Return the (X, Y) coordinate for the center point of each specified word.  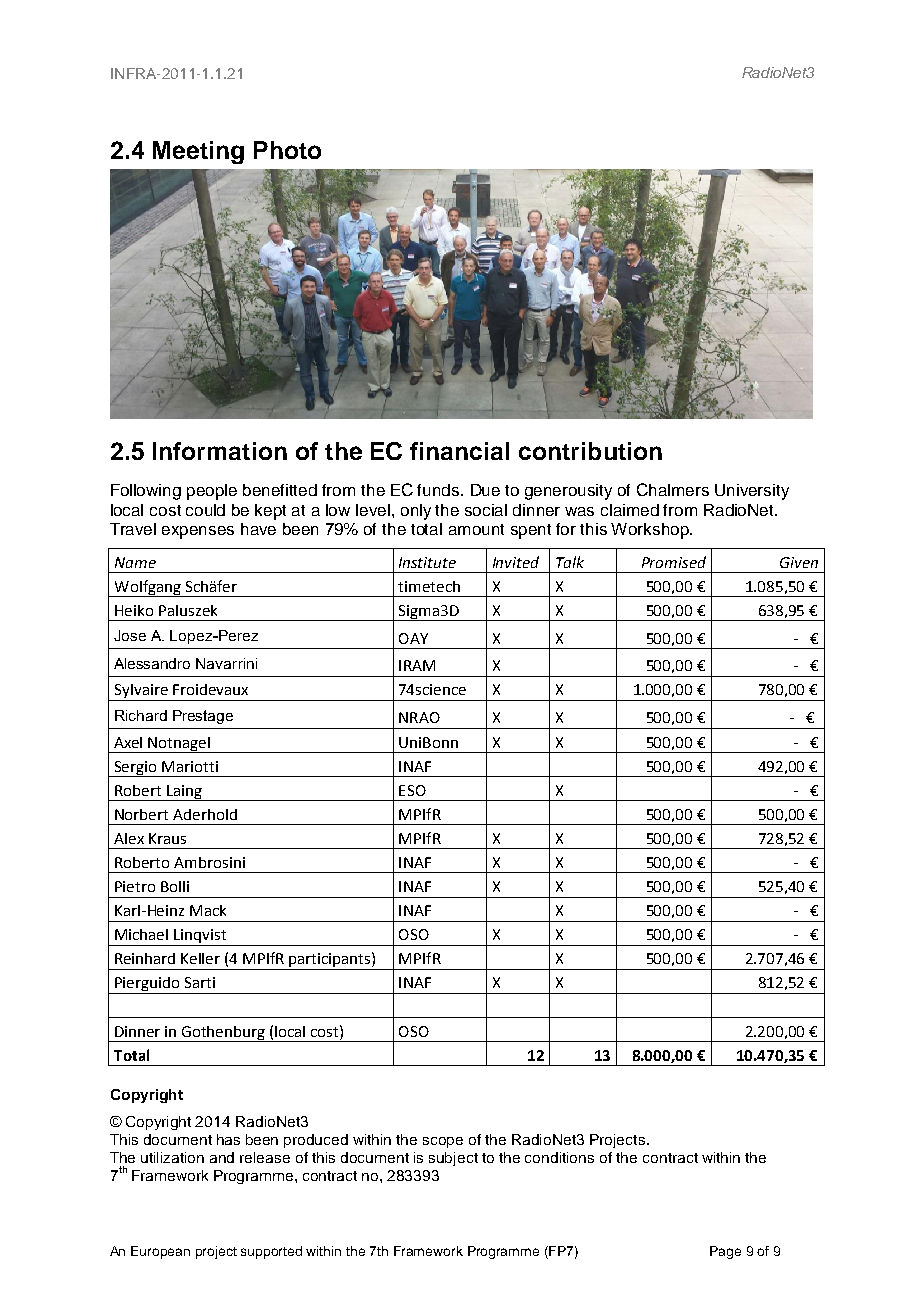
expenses (198, 532)
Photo (287, 150)
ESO (412, 790)
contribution (590, 451)
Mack (208, 910)
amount (476, 529)
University (752, 492)
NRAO (419, 717)
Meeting (198, 152)
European (160, 1252)
